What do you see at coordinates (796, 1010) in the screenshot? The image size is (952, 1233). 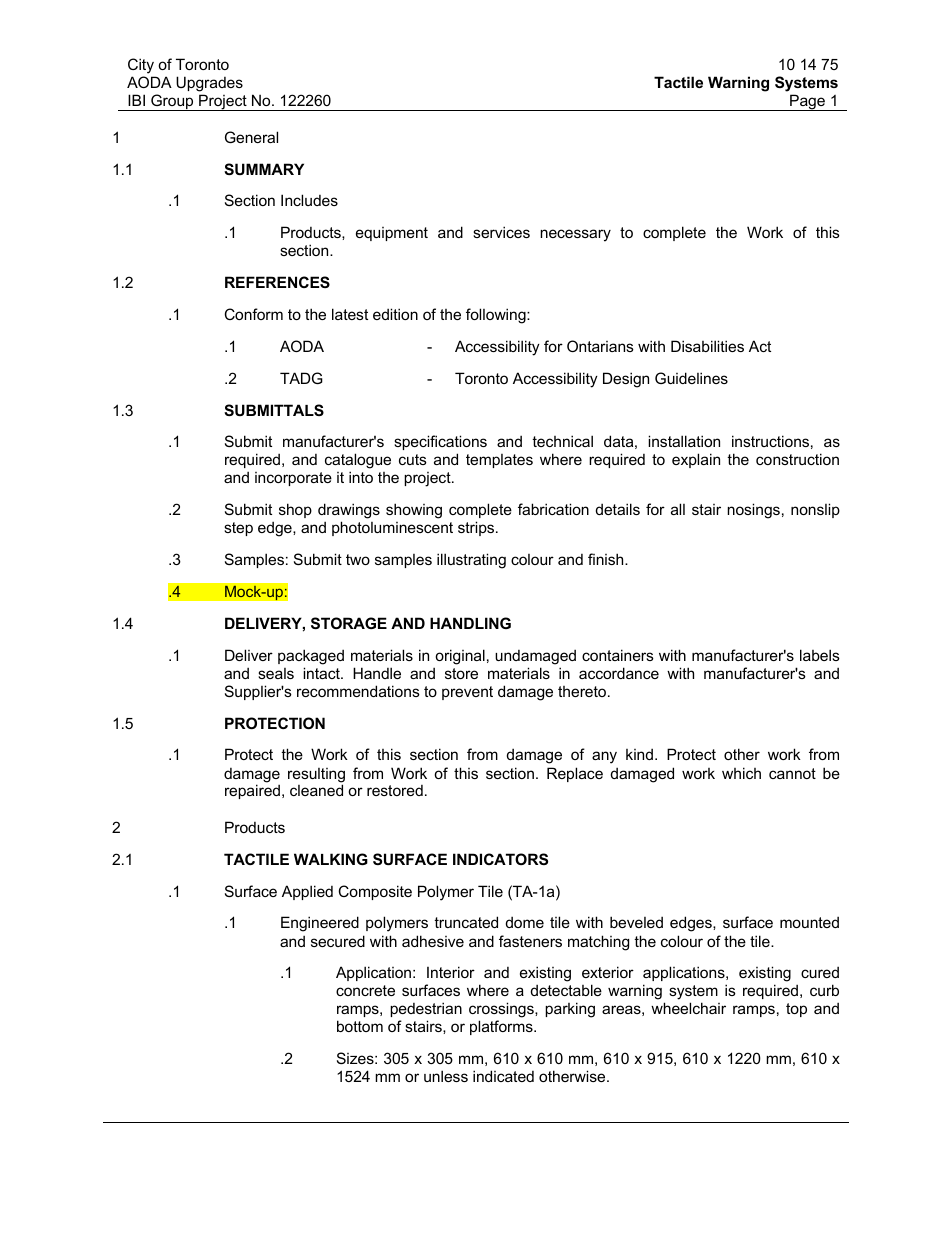 I see `top` at bounding box center [796, 1010].
